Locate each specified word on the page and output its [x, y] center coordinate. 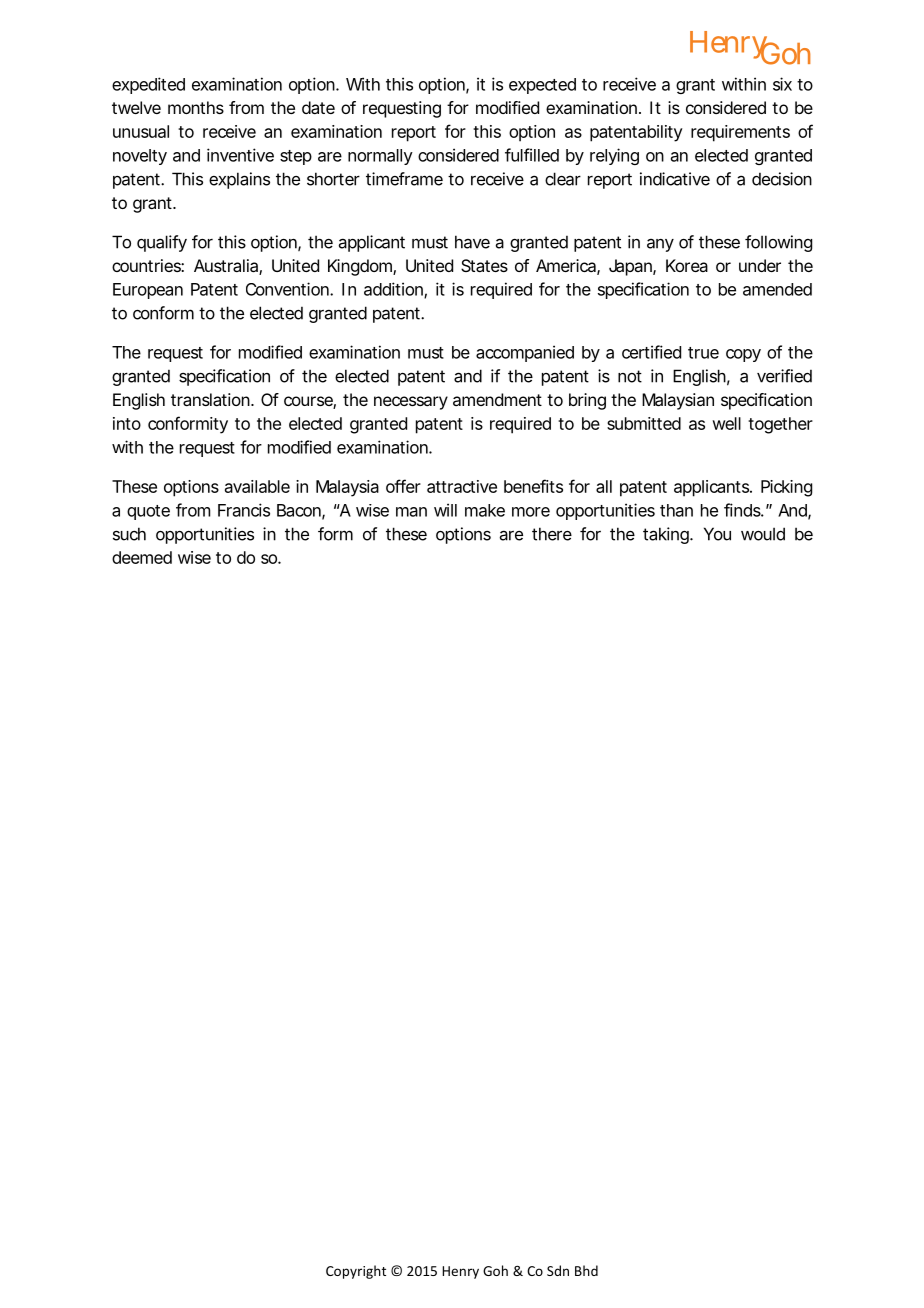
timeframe [404, 179]
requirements [740, 133]
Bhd [586, 1270]
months [196, 107]
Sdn [558, 1270]
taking [667, 535]
